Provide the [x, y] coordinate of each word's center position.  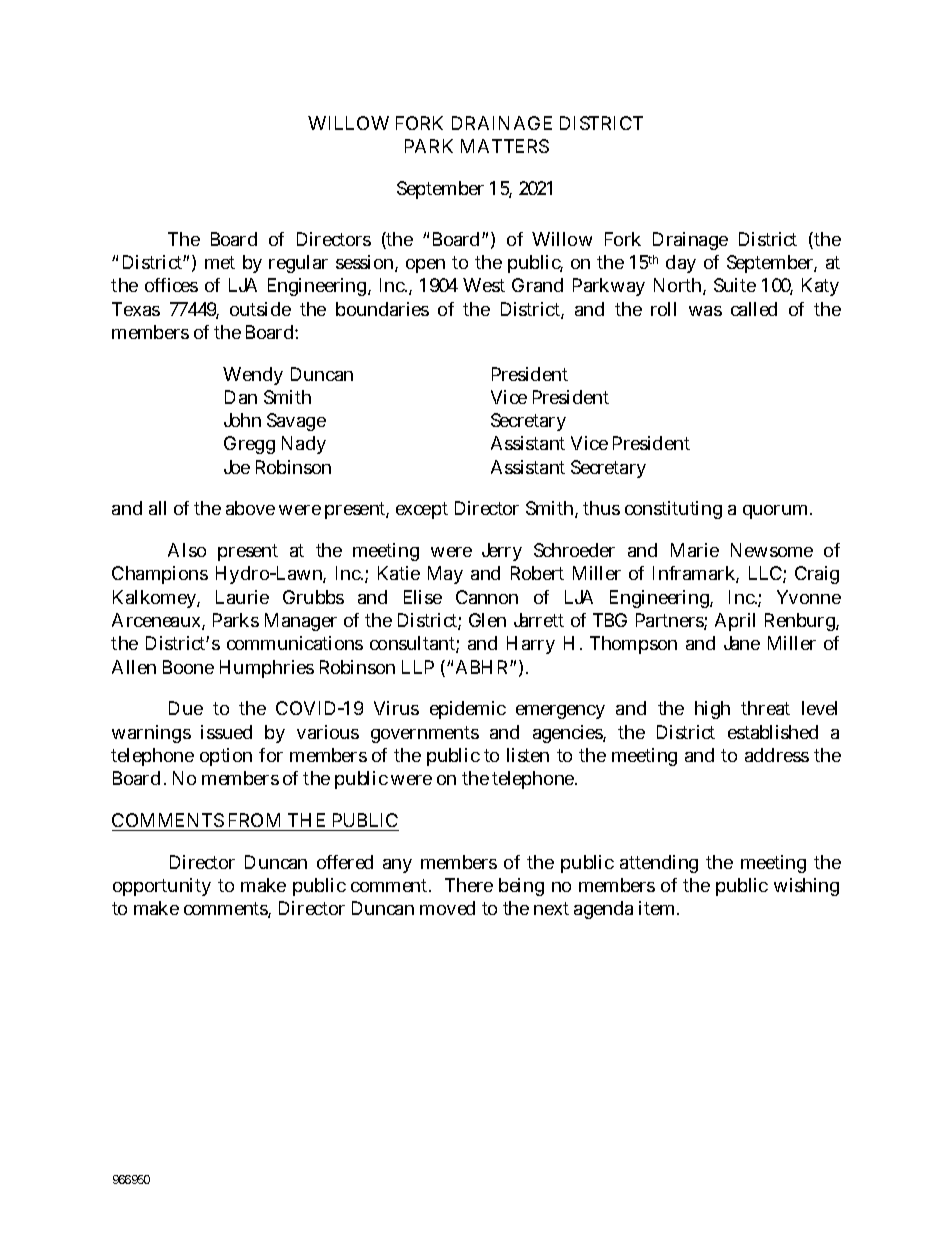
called [754, 309]
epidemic [468, 710]
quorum [775, 512]
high [712, 710]
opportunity [162, 887]
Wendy [253, 376]
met [220, 262]
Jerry [502, 552]
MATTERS [505, 146]
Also [187, 550]
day [681, 264]
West [484, 285]
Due [186, 708]
